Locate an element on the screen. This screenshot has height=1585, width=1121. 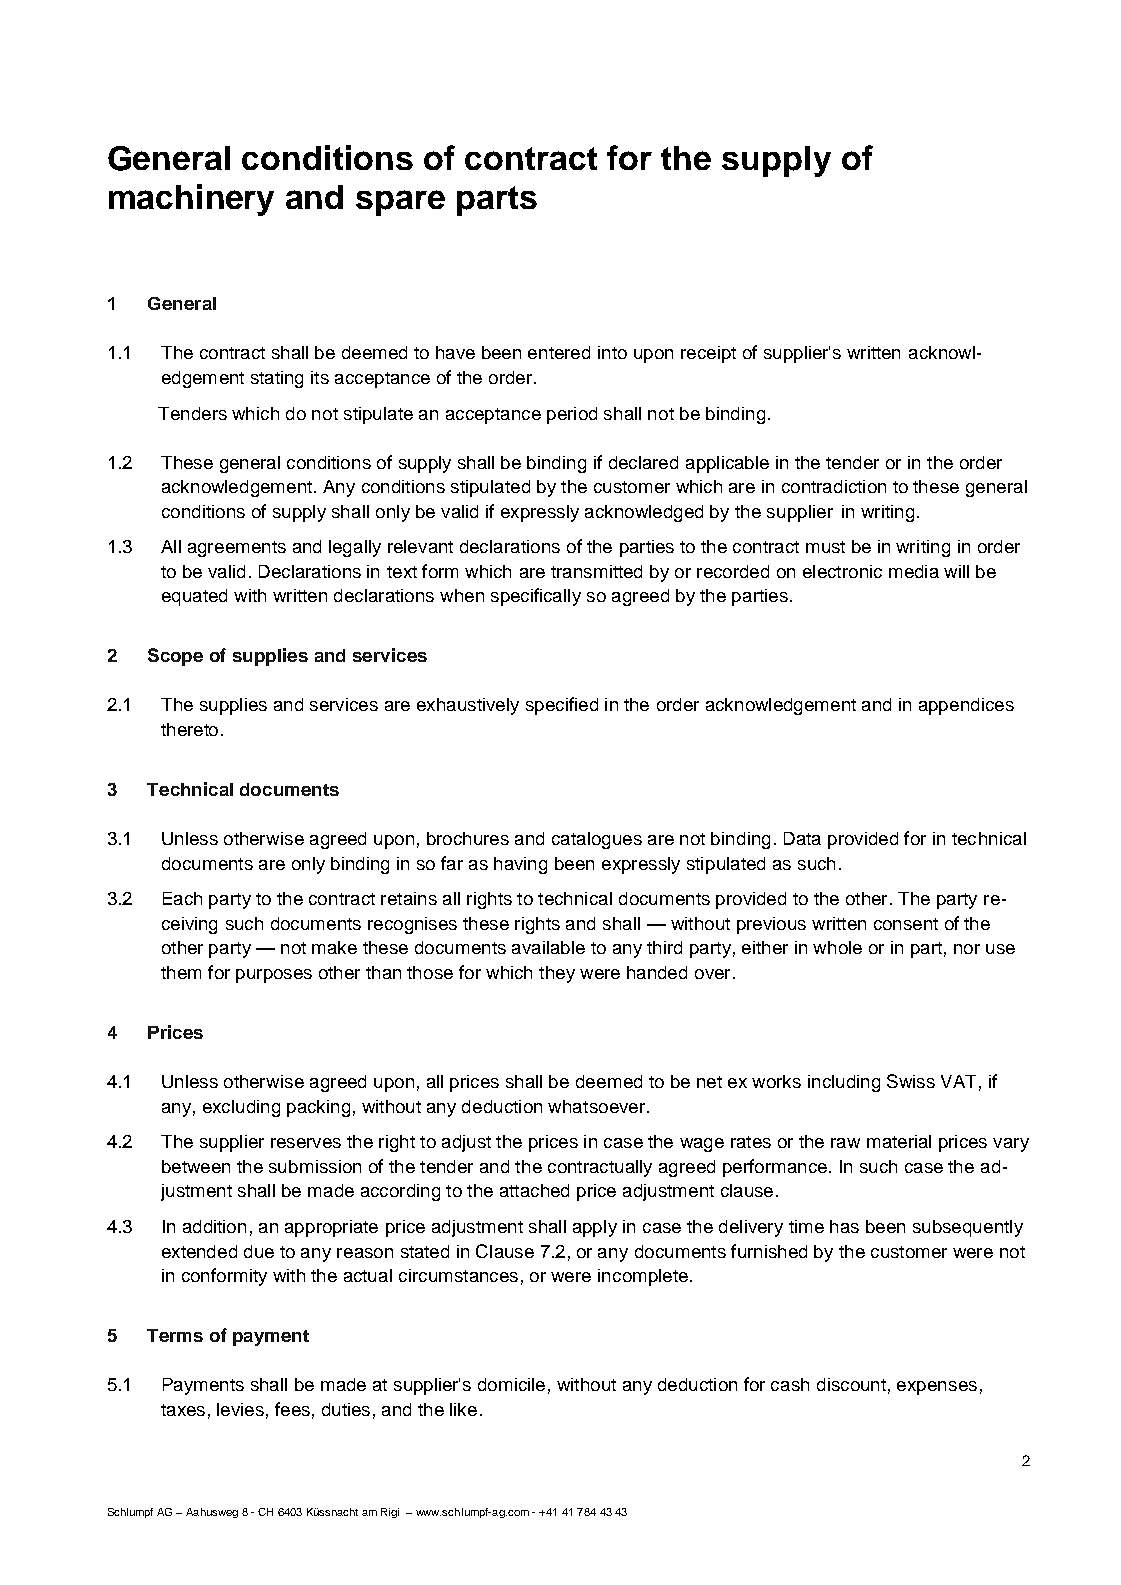
thereto is located at coordinates (189, 729).
